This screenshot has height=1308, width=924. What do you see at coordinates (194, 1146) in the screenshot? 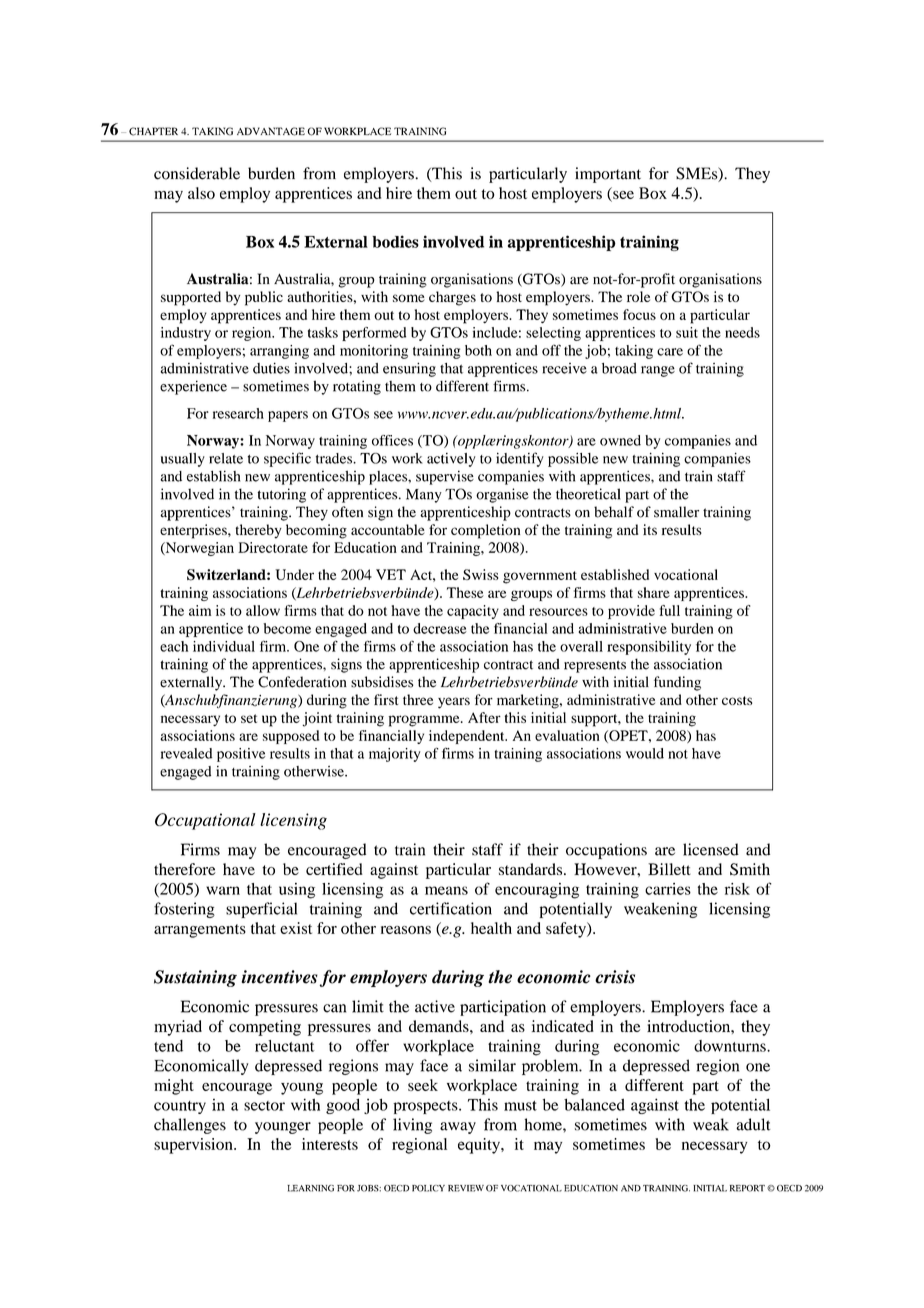
I see `supervision` at bounding box center [194, 1146].
